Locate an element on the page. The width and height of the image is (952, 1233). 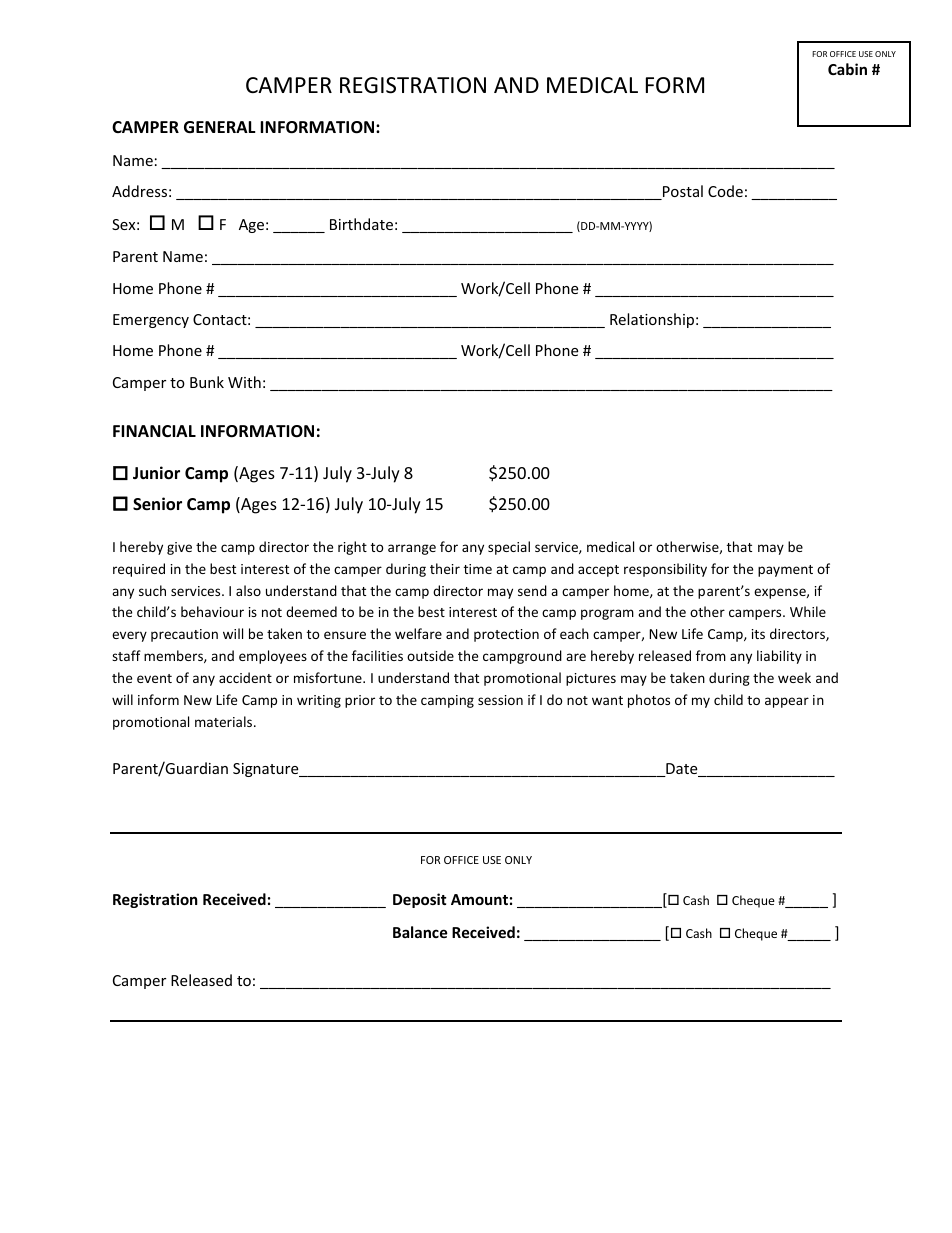
Code is located at coordinates (725, 191).
